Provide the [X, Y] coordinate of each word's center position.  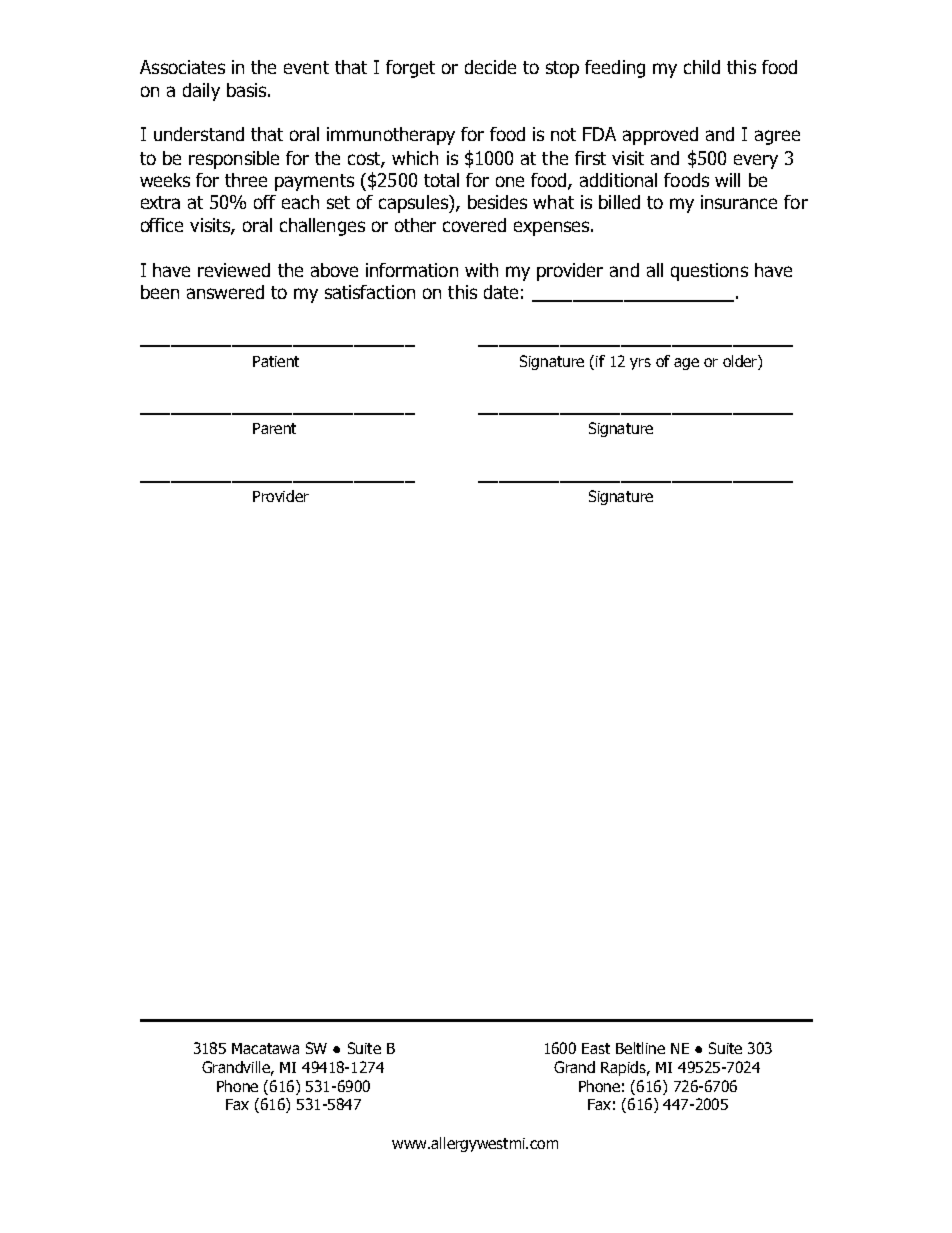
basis [248, 90]
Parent [274, 428]
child [702, 67]
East [596, 1048]
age [686, 364]
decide [490, 67]
